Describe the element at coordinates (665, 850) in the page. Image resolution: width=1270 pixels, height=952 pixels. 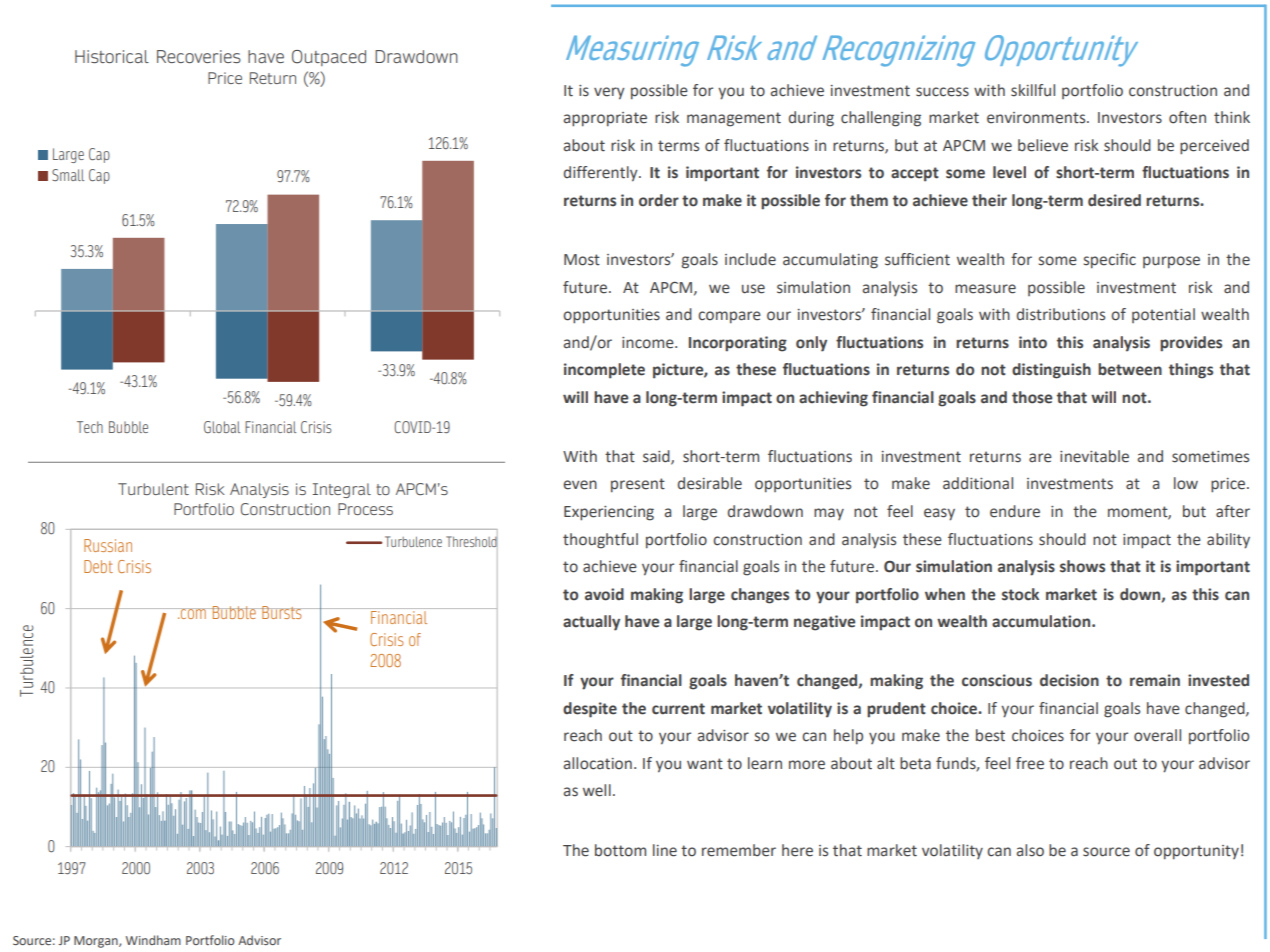
I see `line` at that location.
